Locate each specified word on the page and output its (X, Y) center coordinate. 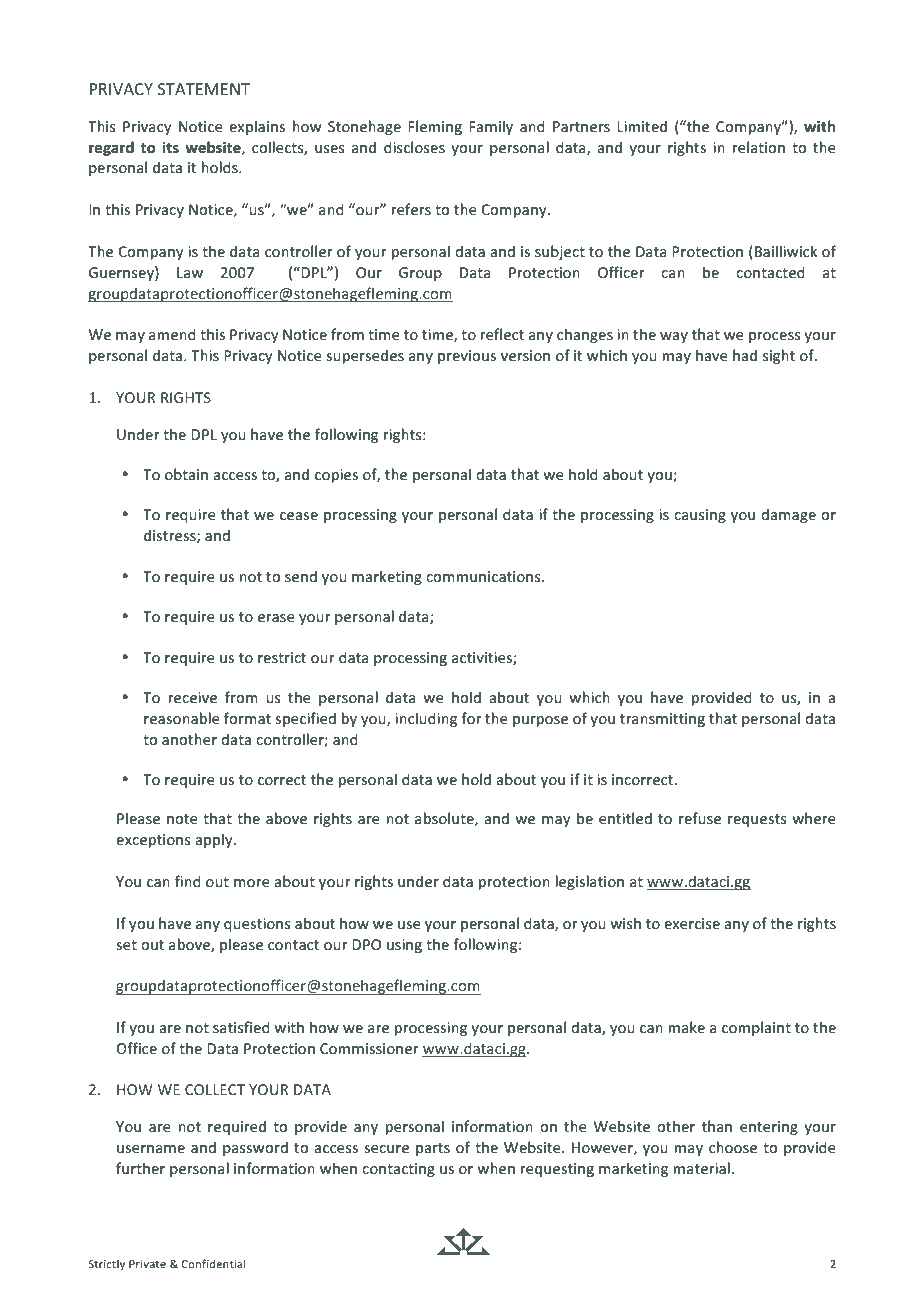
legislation (589, 882)
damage (788, 515)
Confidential (214, 1263)
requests (757, 820)
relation (758, 147)
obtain (186, 474)
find (188, 881)
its (171, 147)
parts (433, 1149)
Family (491, 127)
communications (484, 576)
